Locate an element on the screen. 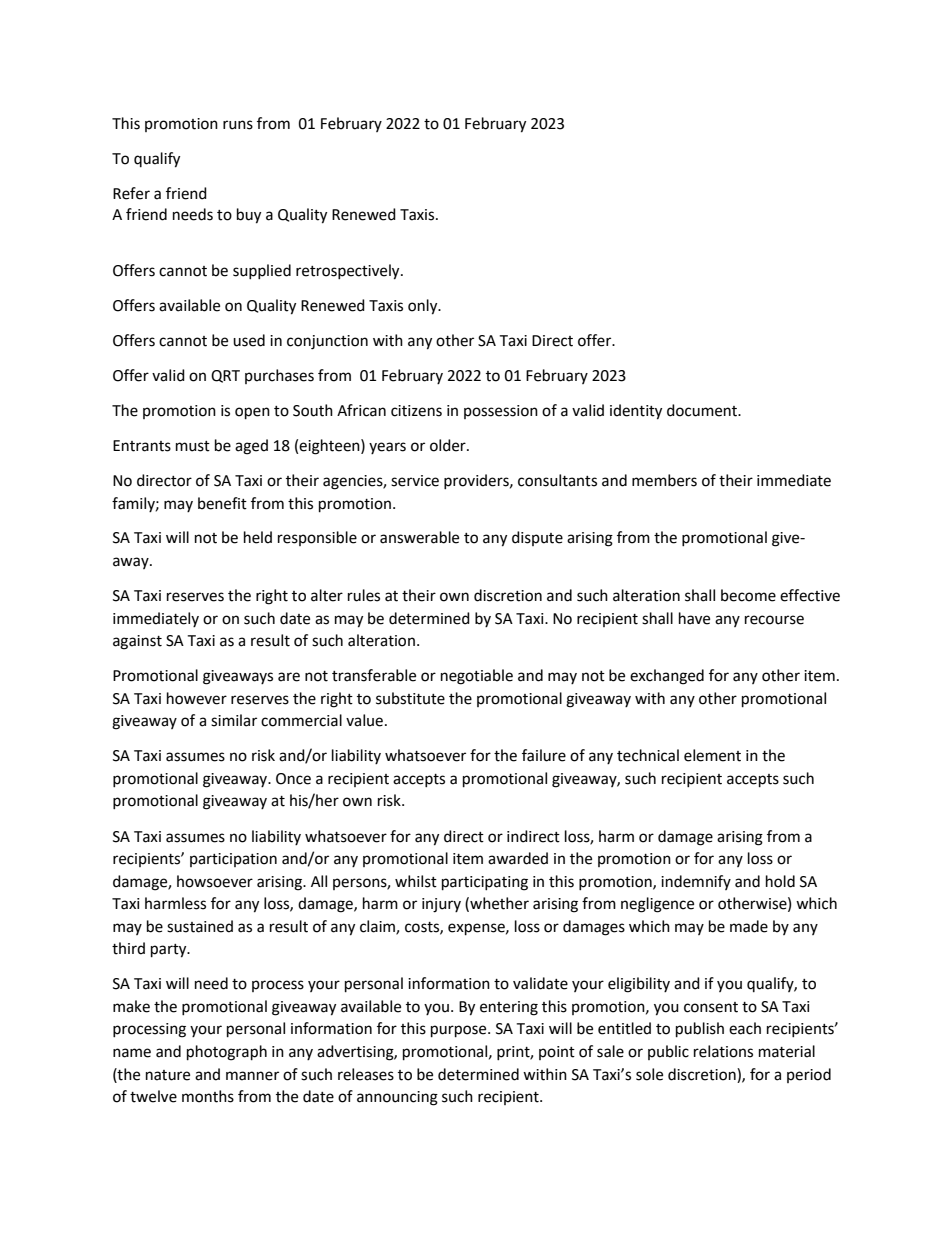 Image resolution: width=952 pixels, height=1233 pixels. negotiable is located at coordinates (477, 677).
